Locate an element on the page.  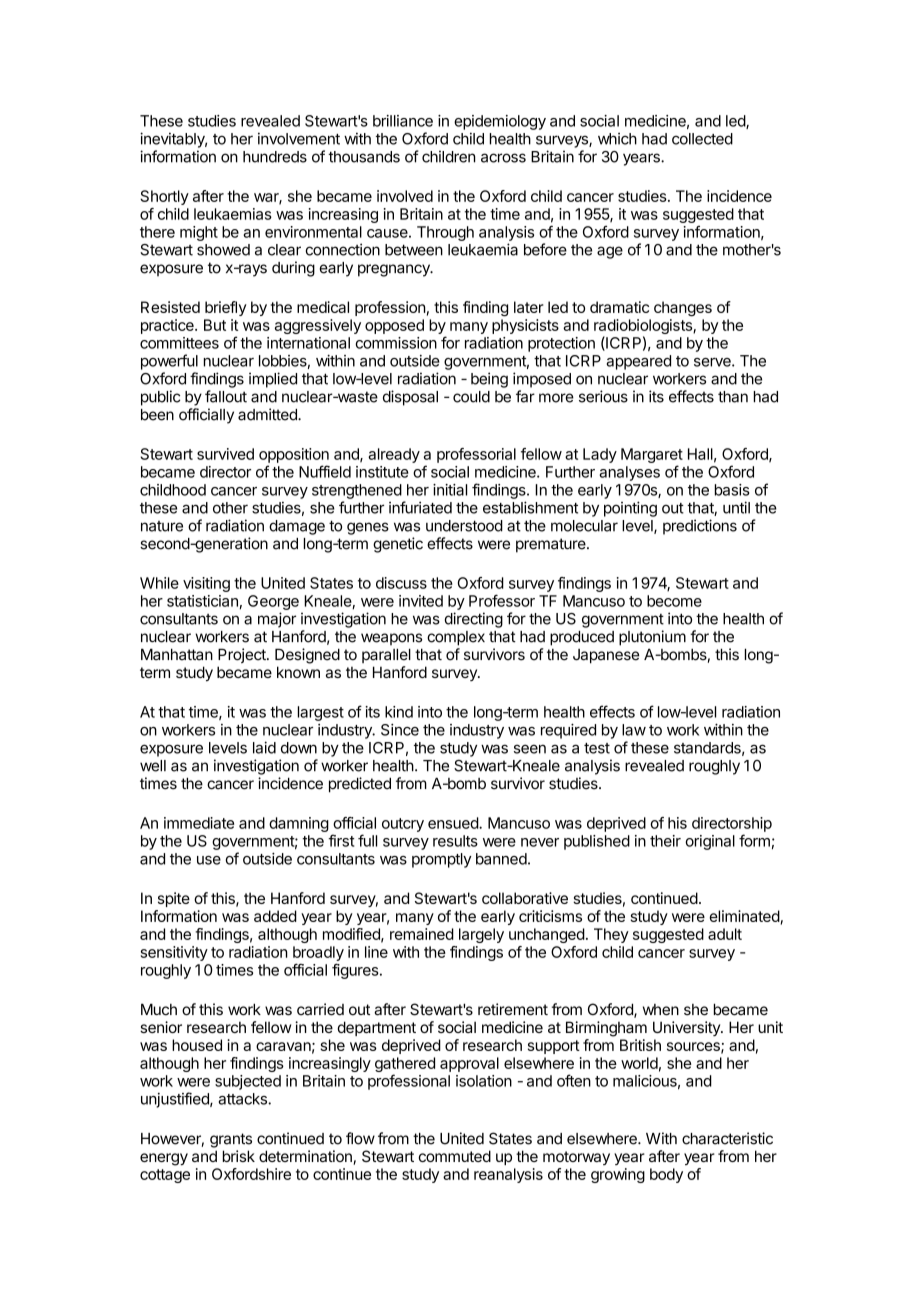
promptly is located at coordinates (441, 860).
